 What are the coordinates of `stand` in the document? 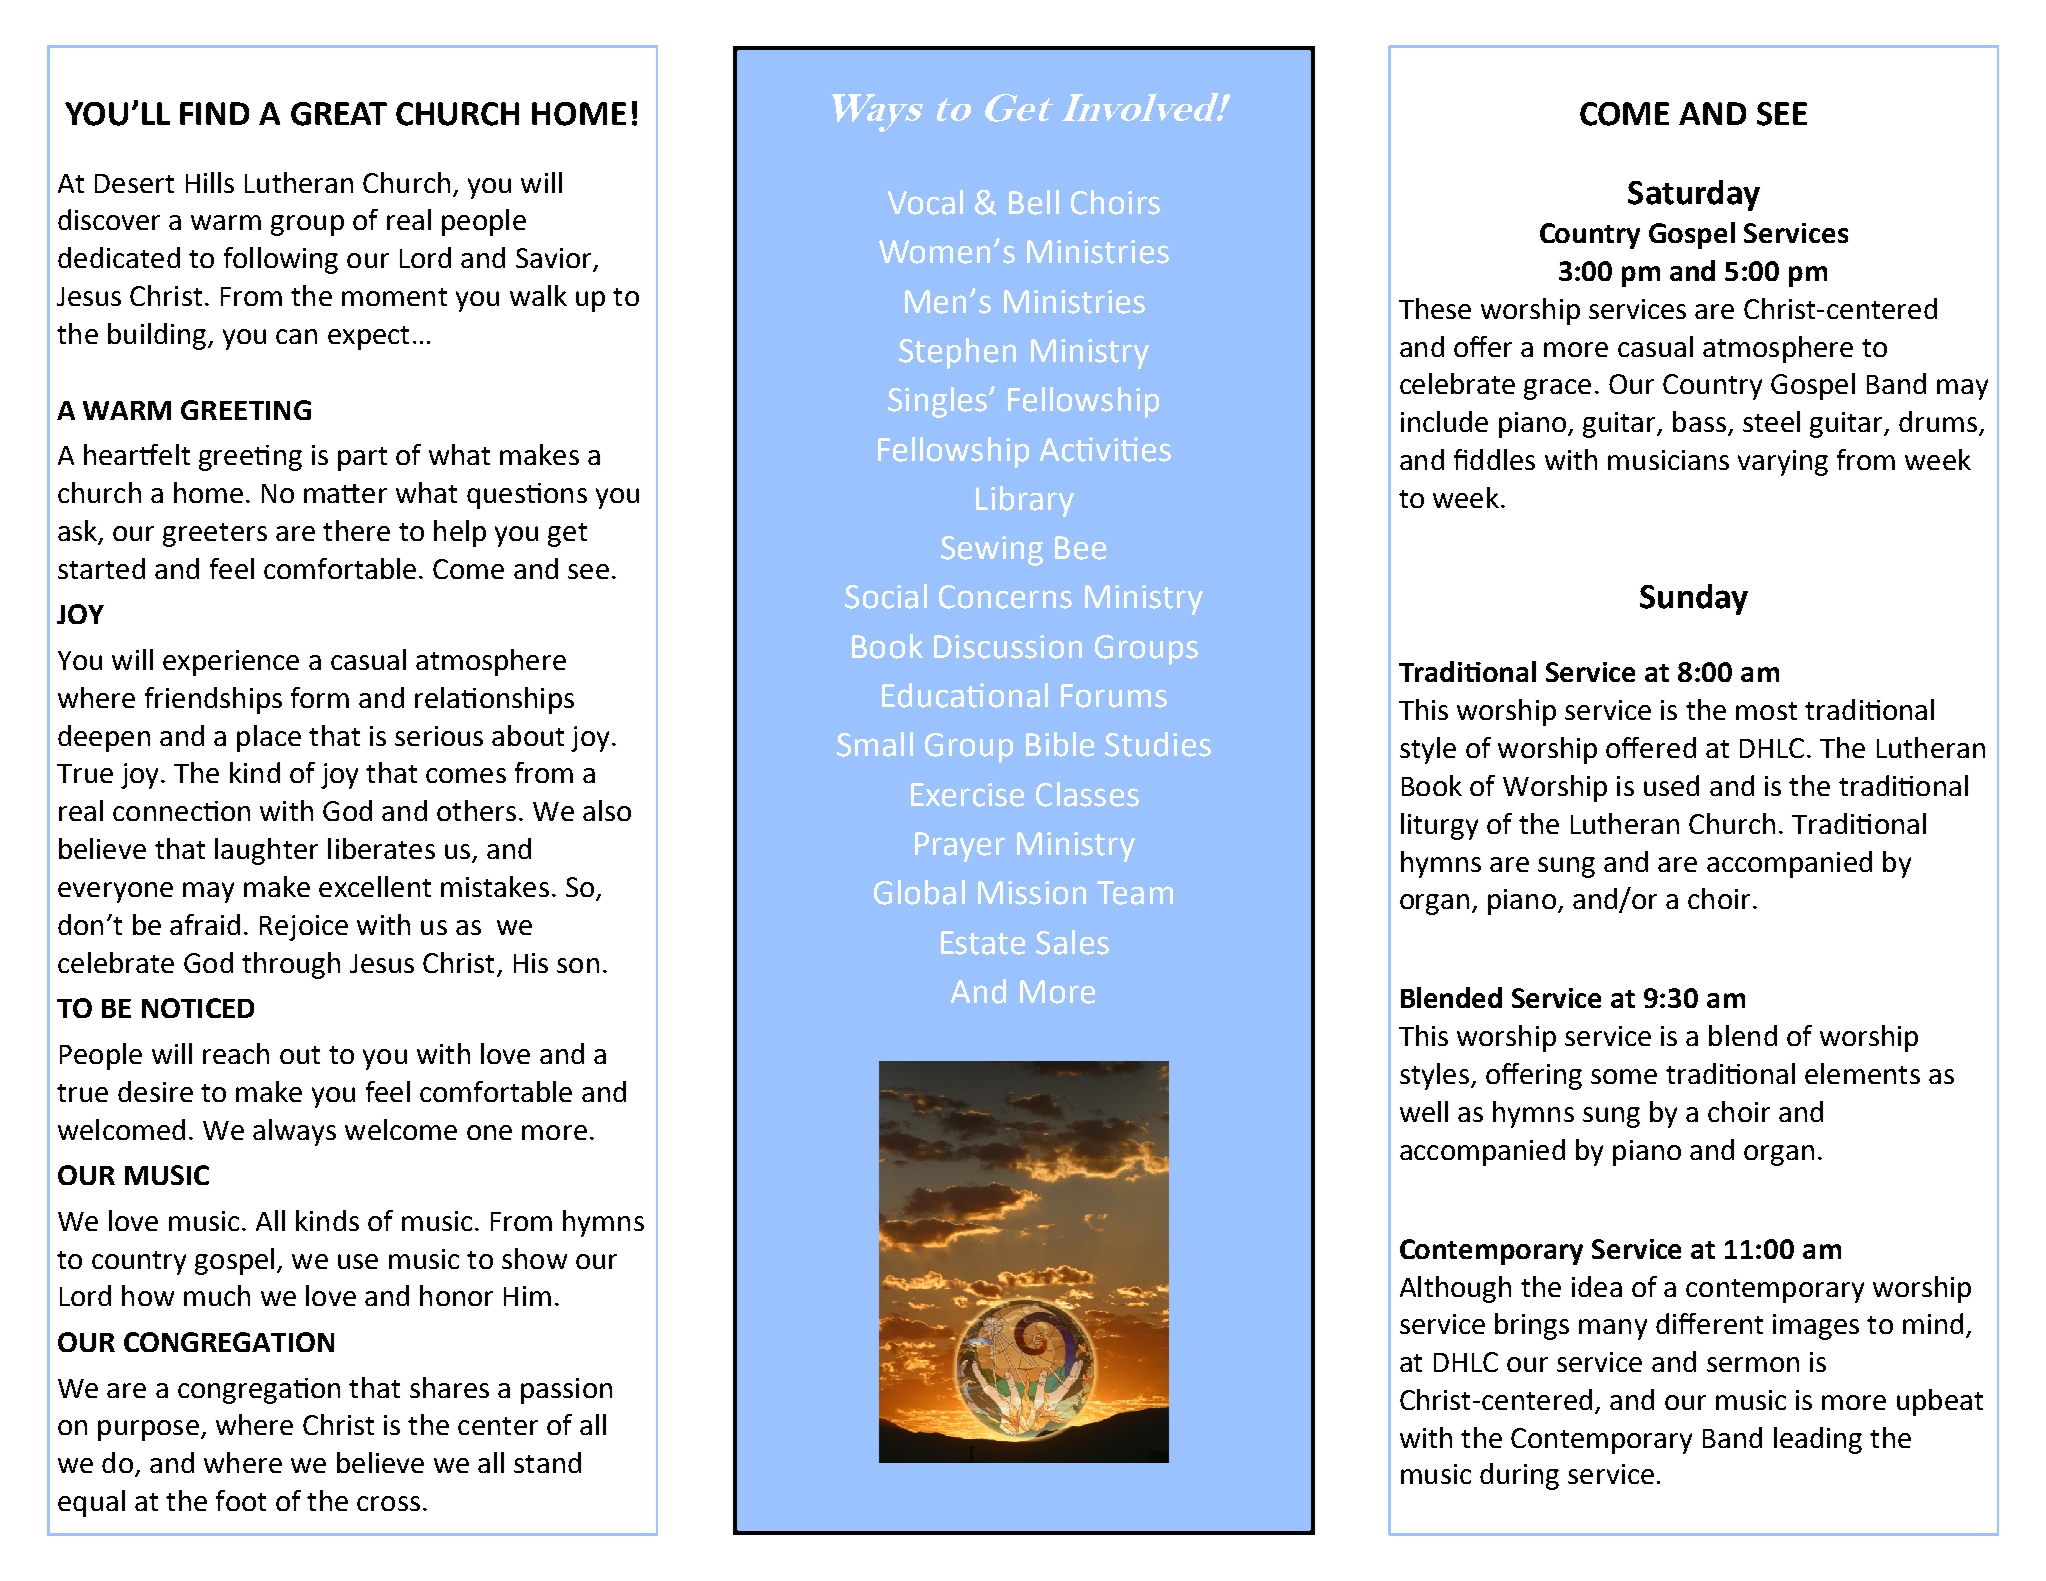 It's located at (547, 1462).
